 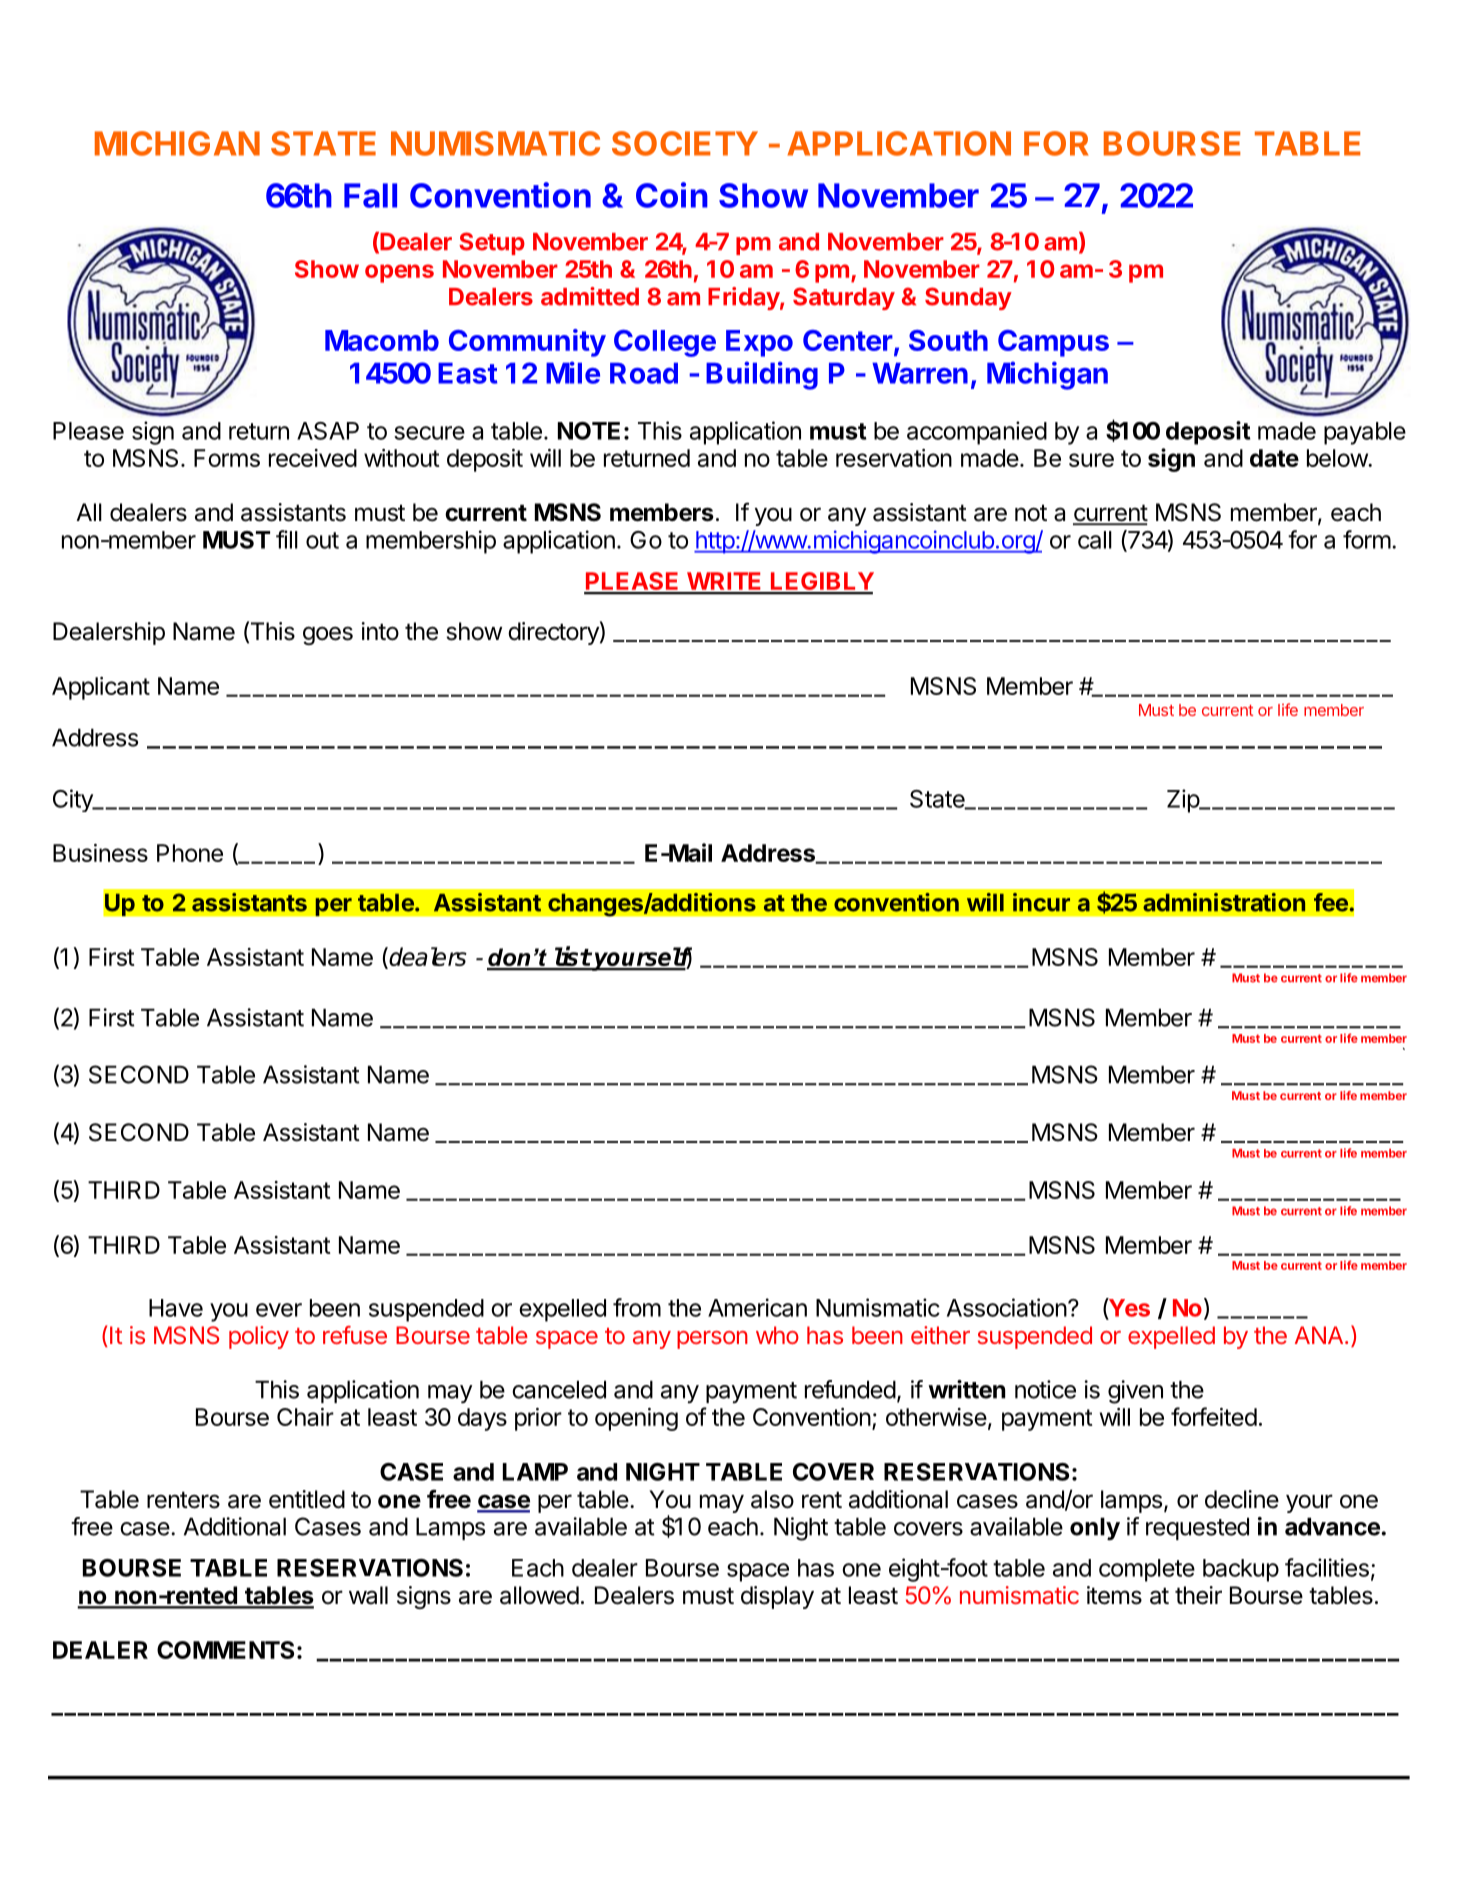 What do you see at coordinates (1224, 902) in the page?
I see `administration` at bounding box center [1224, 902].
